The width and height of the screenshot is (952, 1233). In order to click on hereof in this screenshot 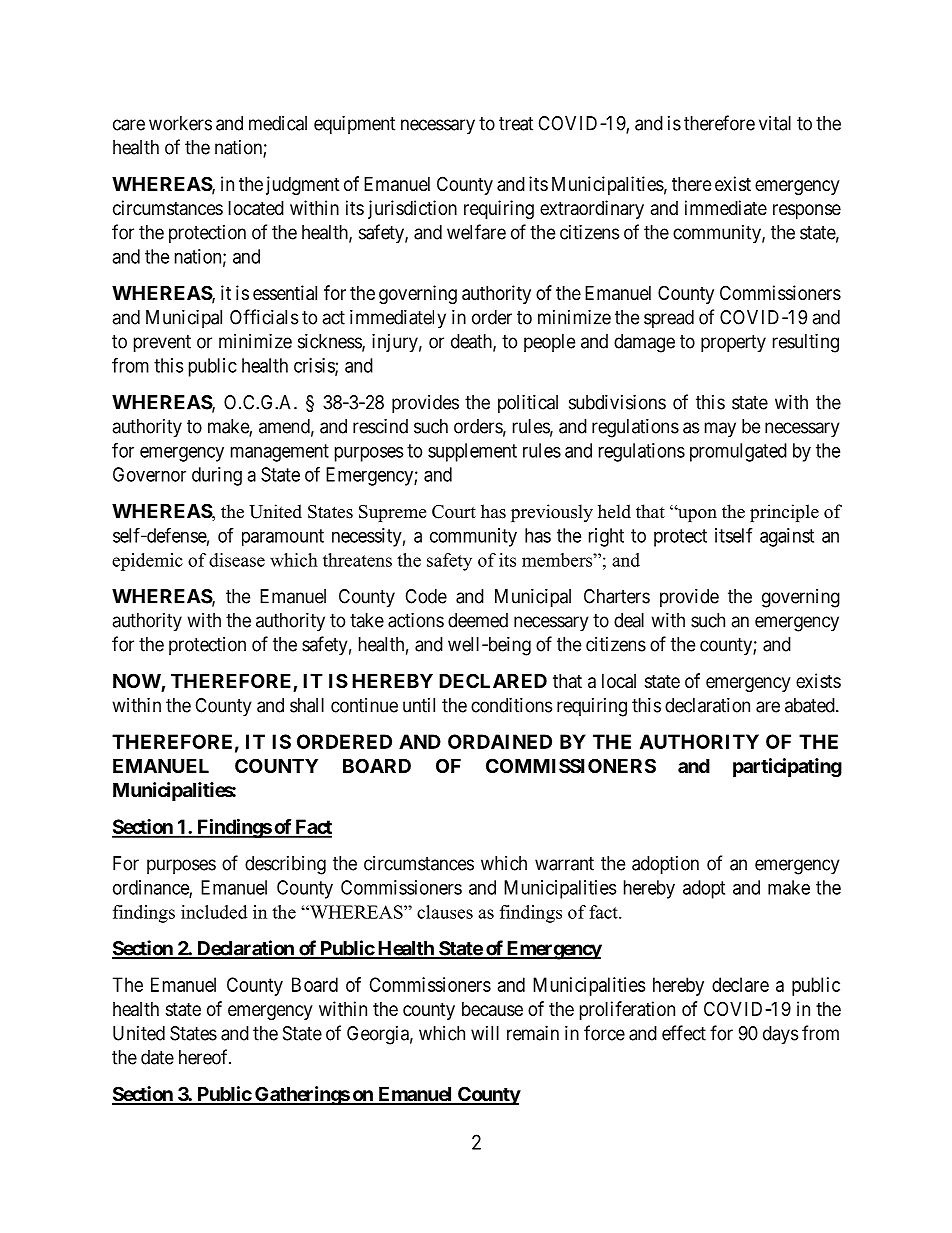, I will do `click(205, 1057)`.
